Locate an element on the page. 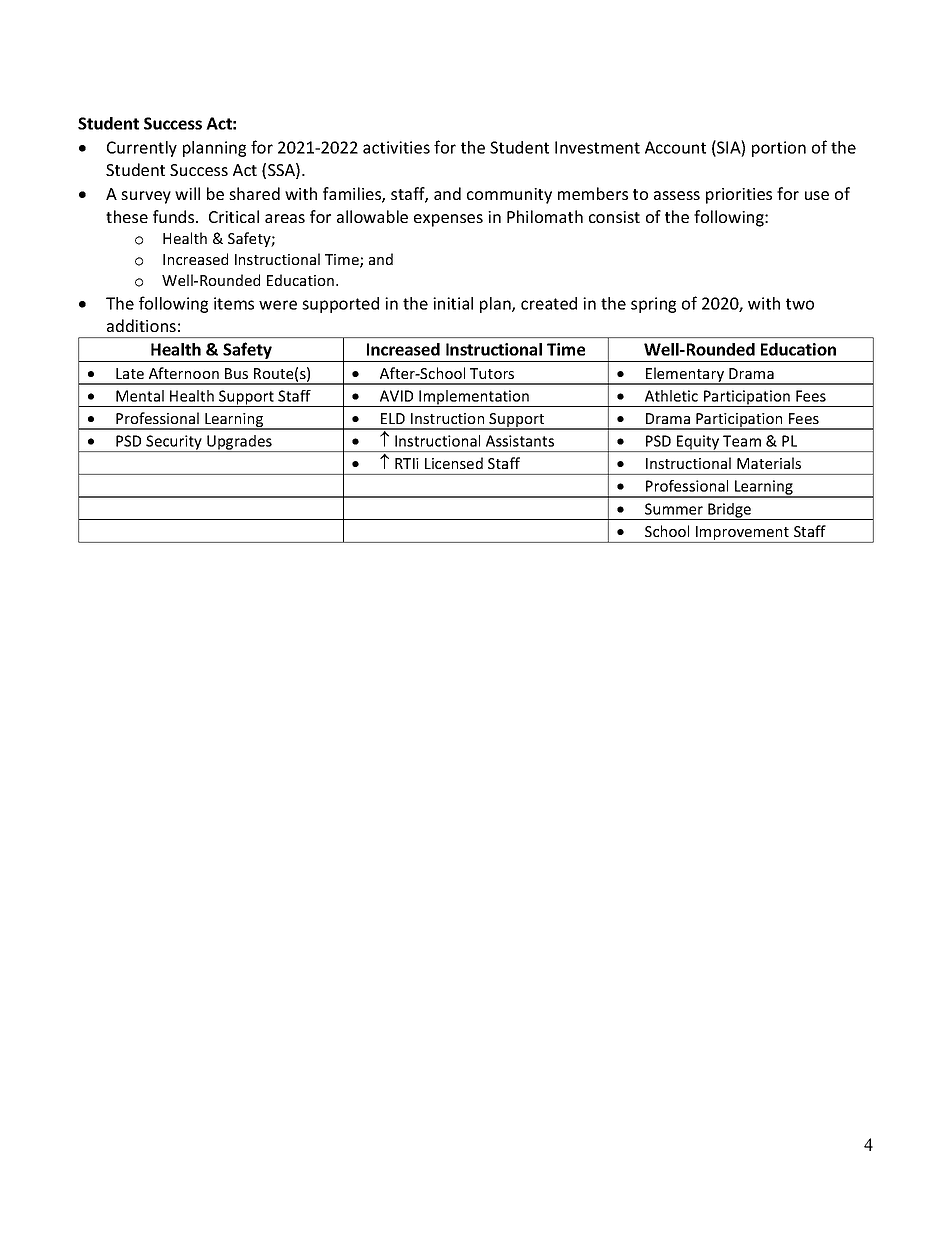 The image size is (952, 1233). Tutors is located at coordinates (492, 373).
